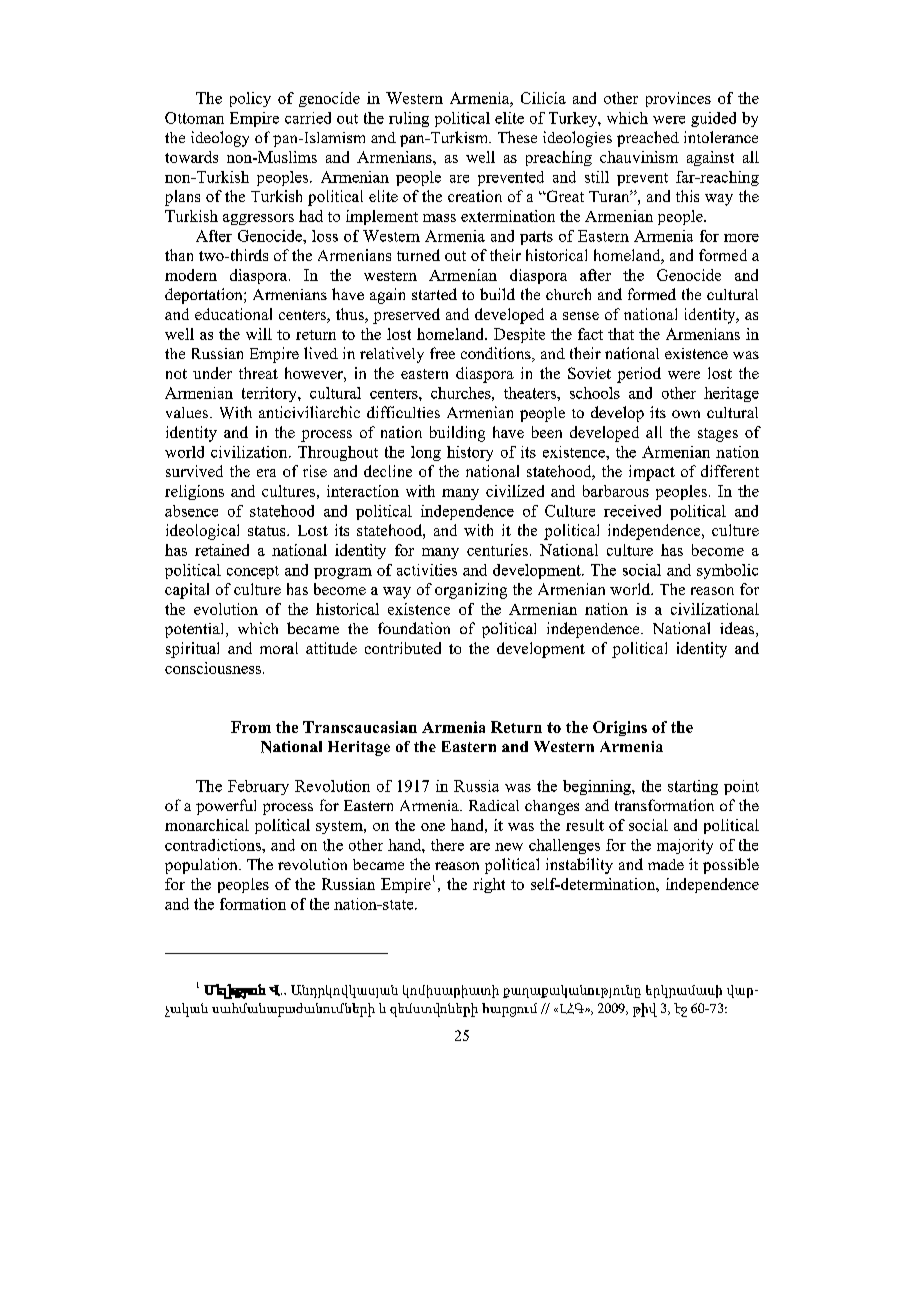 This document has height=1308, width=924. I want to click on contradictions, so click(214, 845).
